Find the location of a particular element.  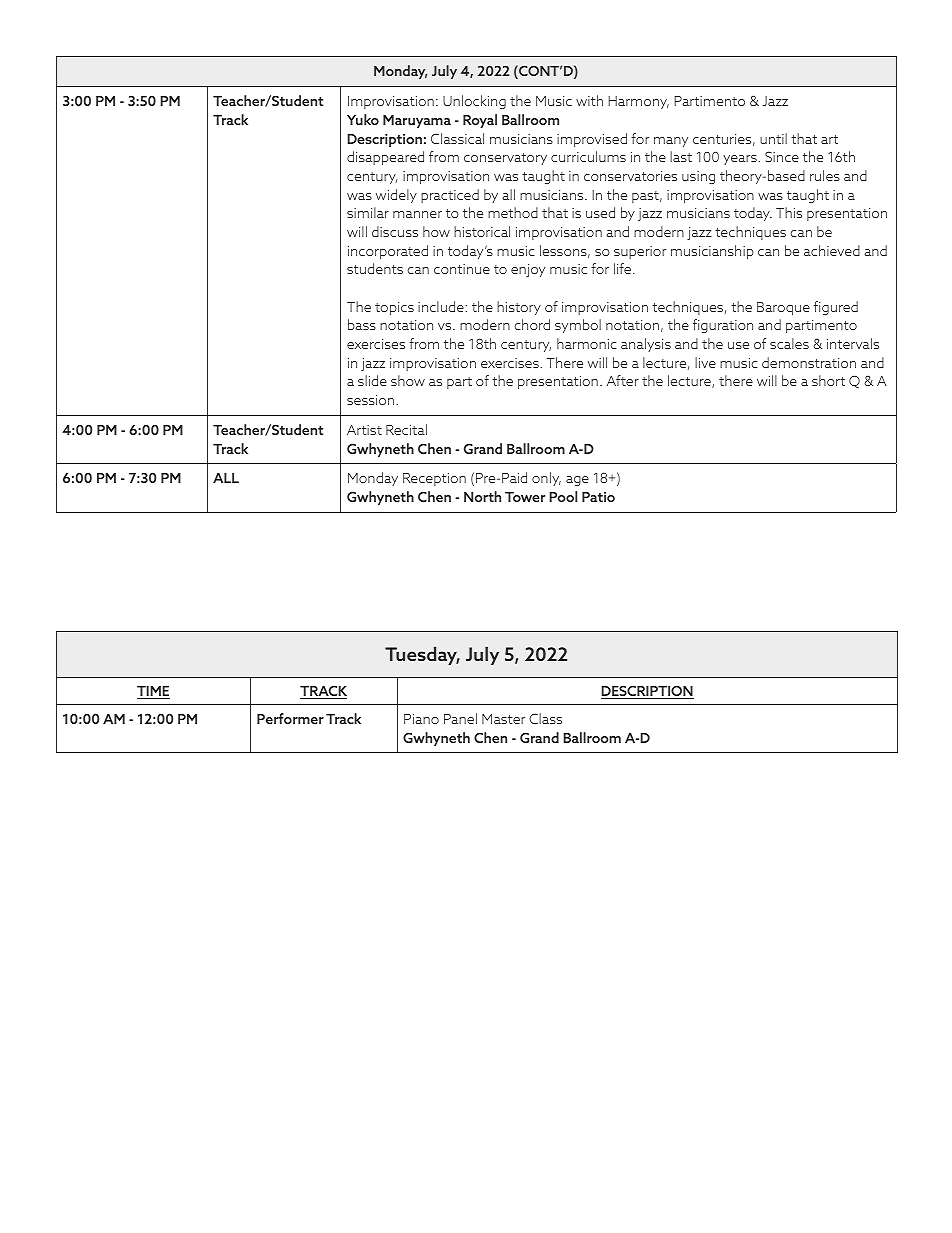

Master is located at coordinates (503, 719).
